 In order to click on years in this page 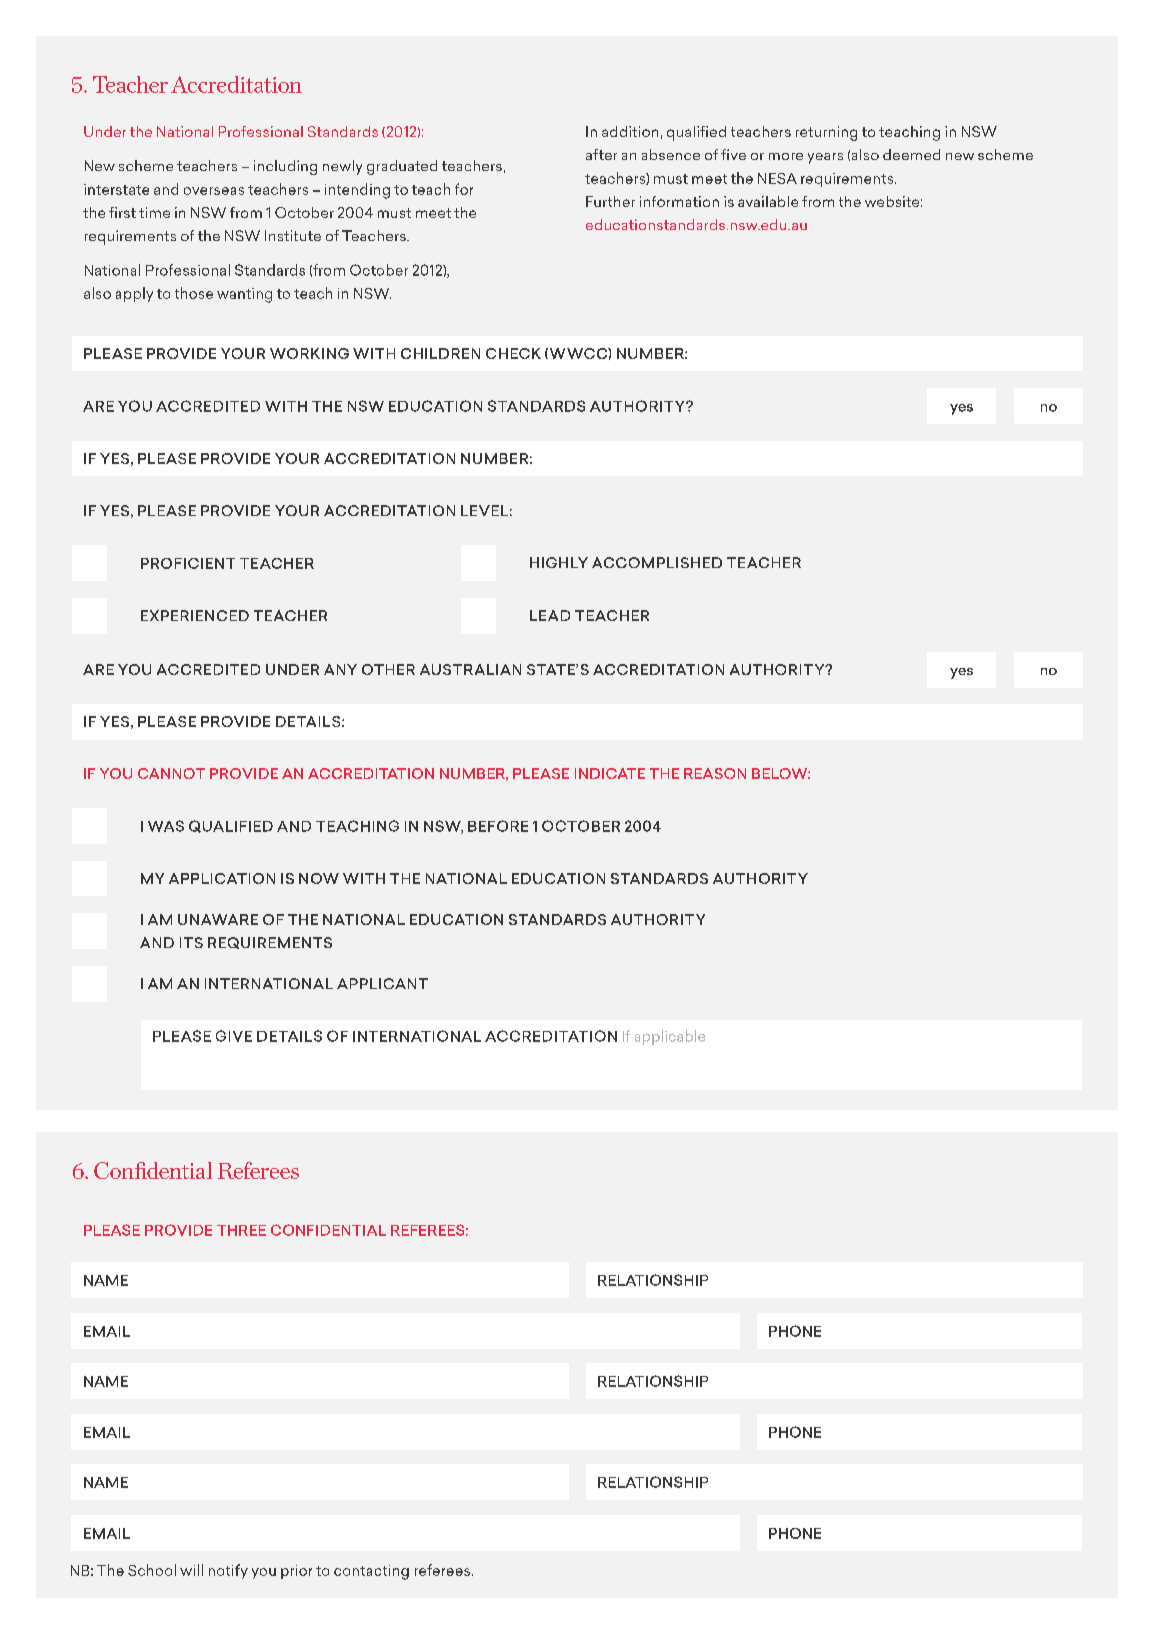, I will do `click(825, 158)`.
